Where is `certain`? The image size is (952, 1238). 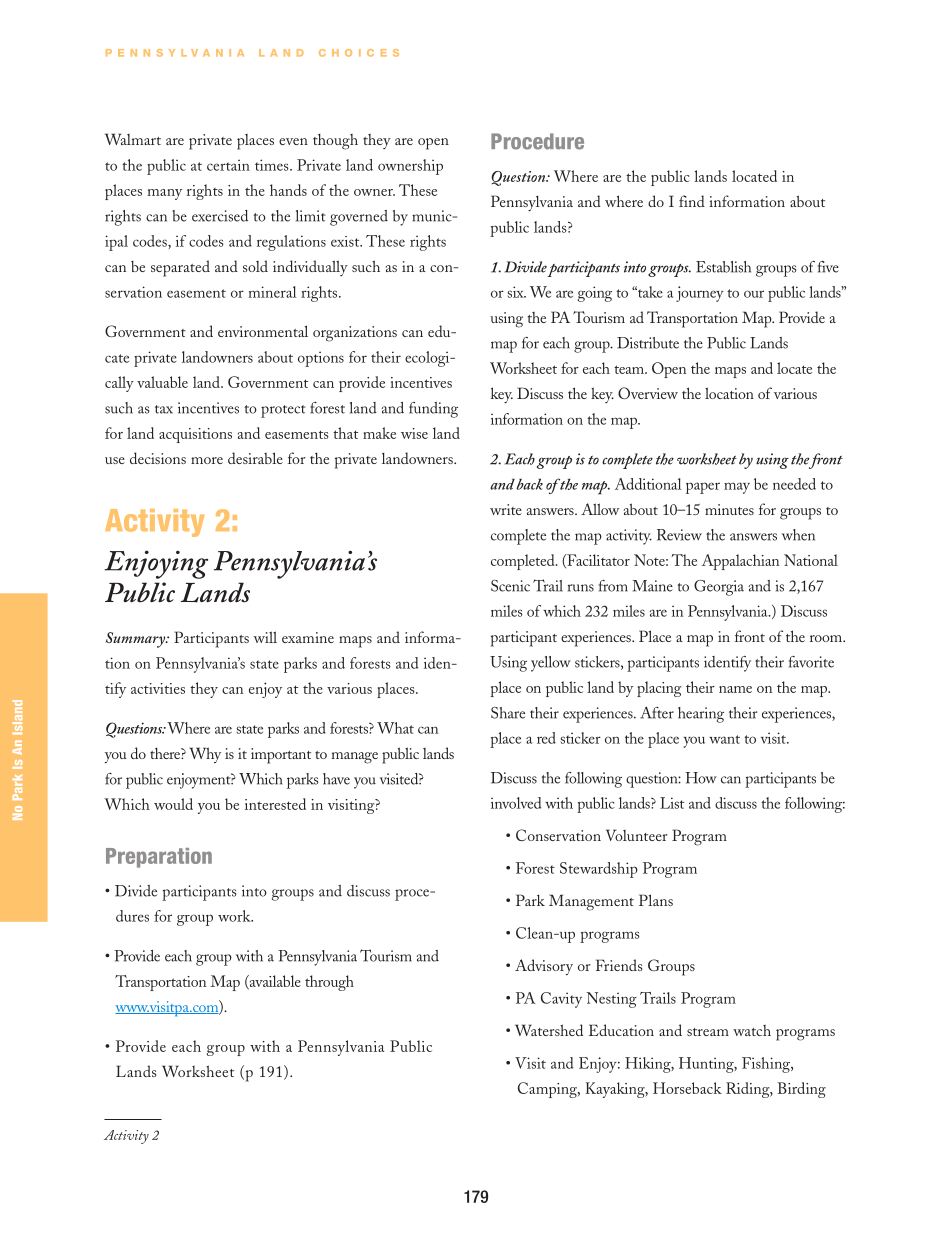 certain is located at coordinates (228, 165).
